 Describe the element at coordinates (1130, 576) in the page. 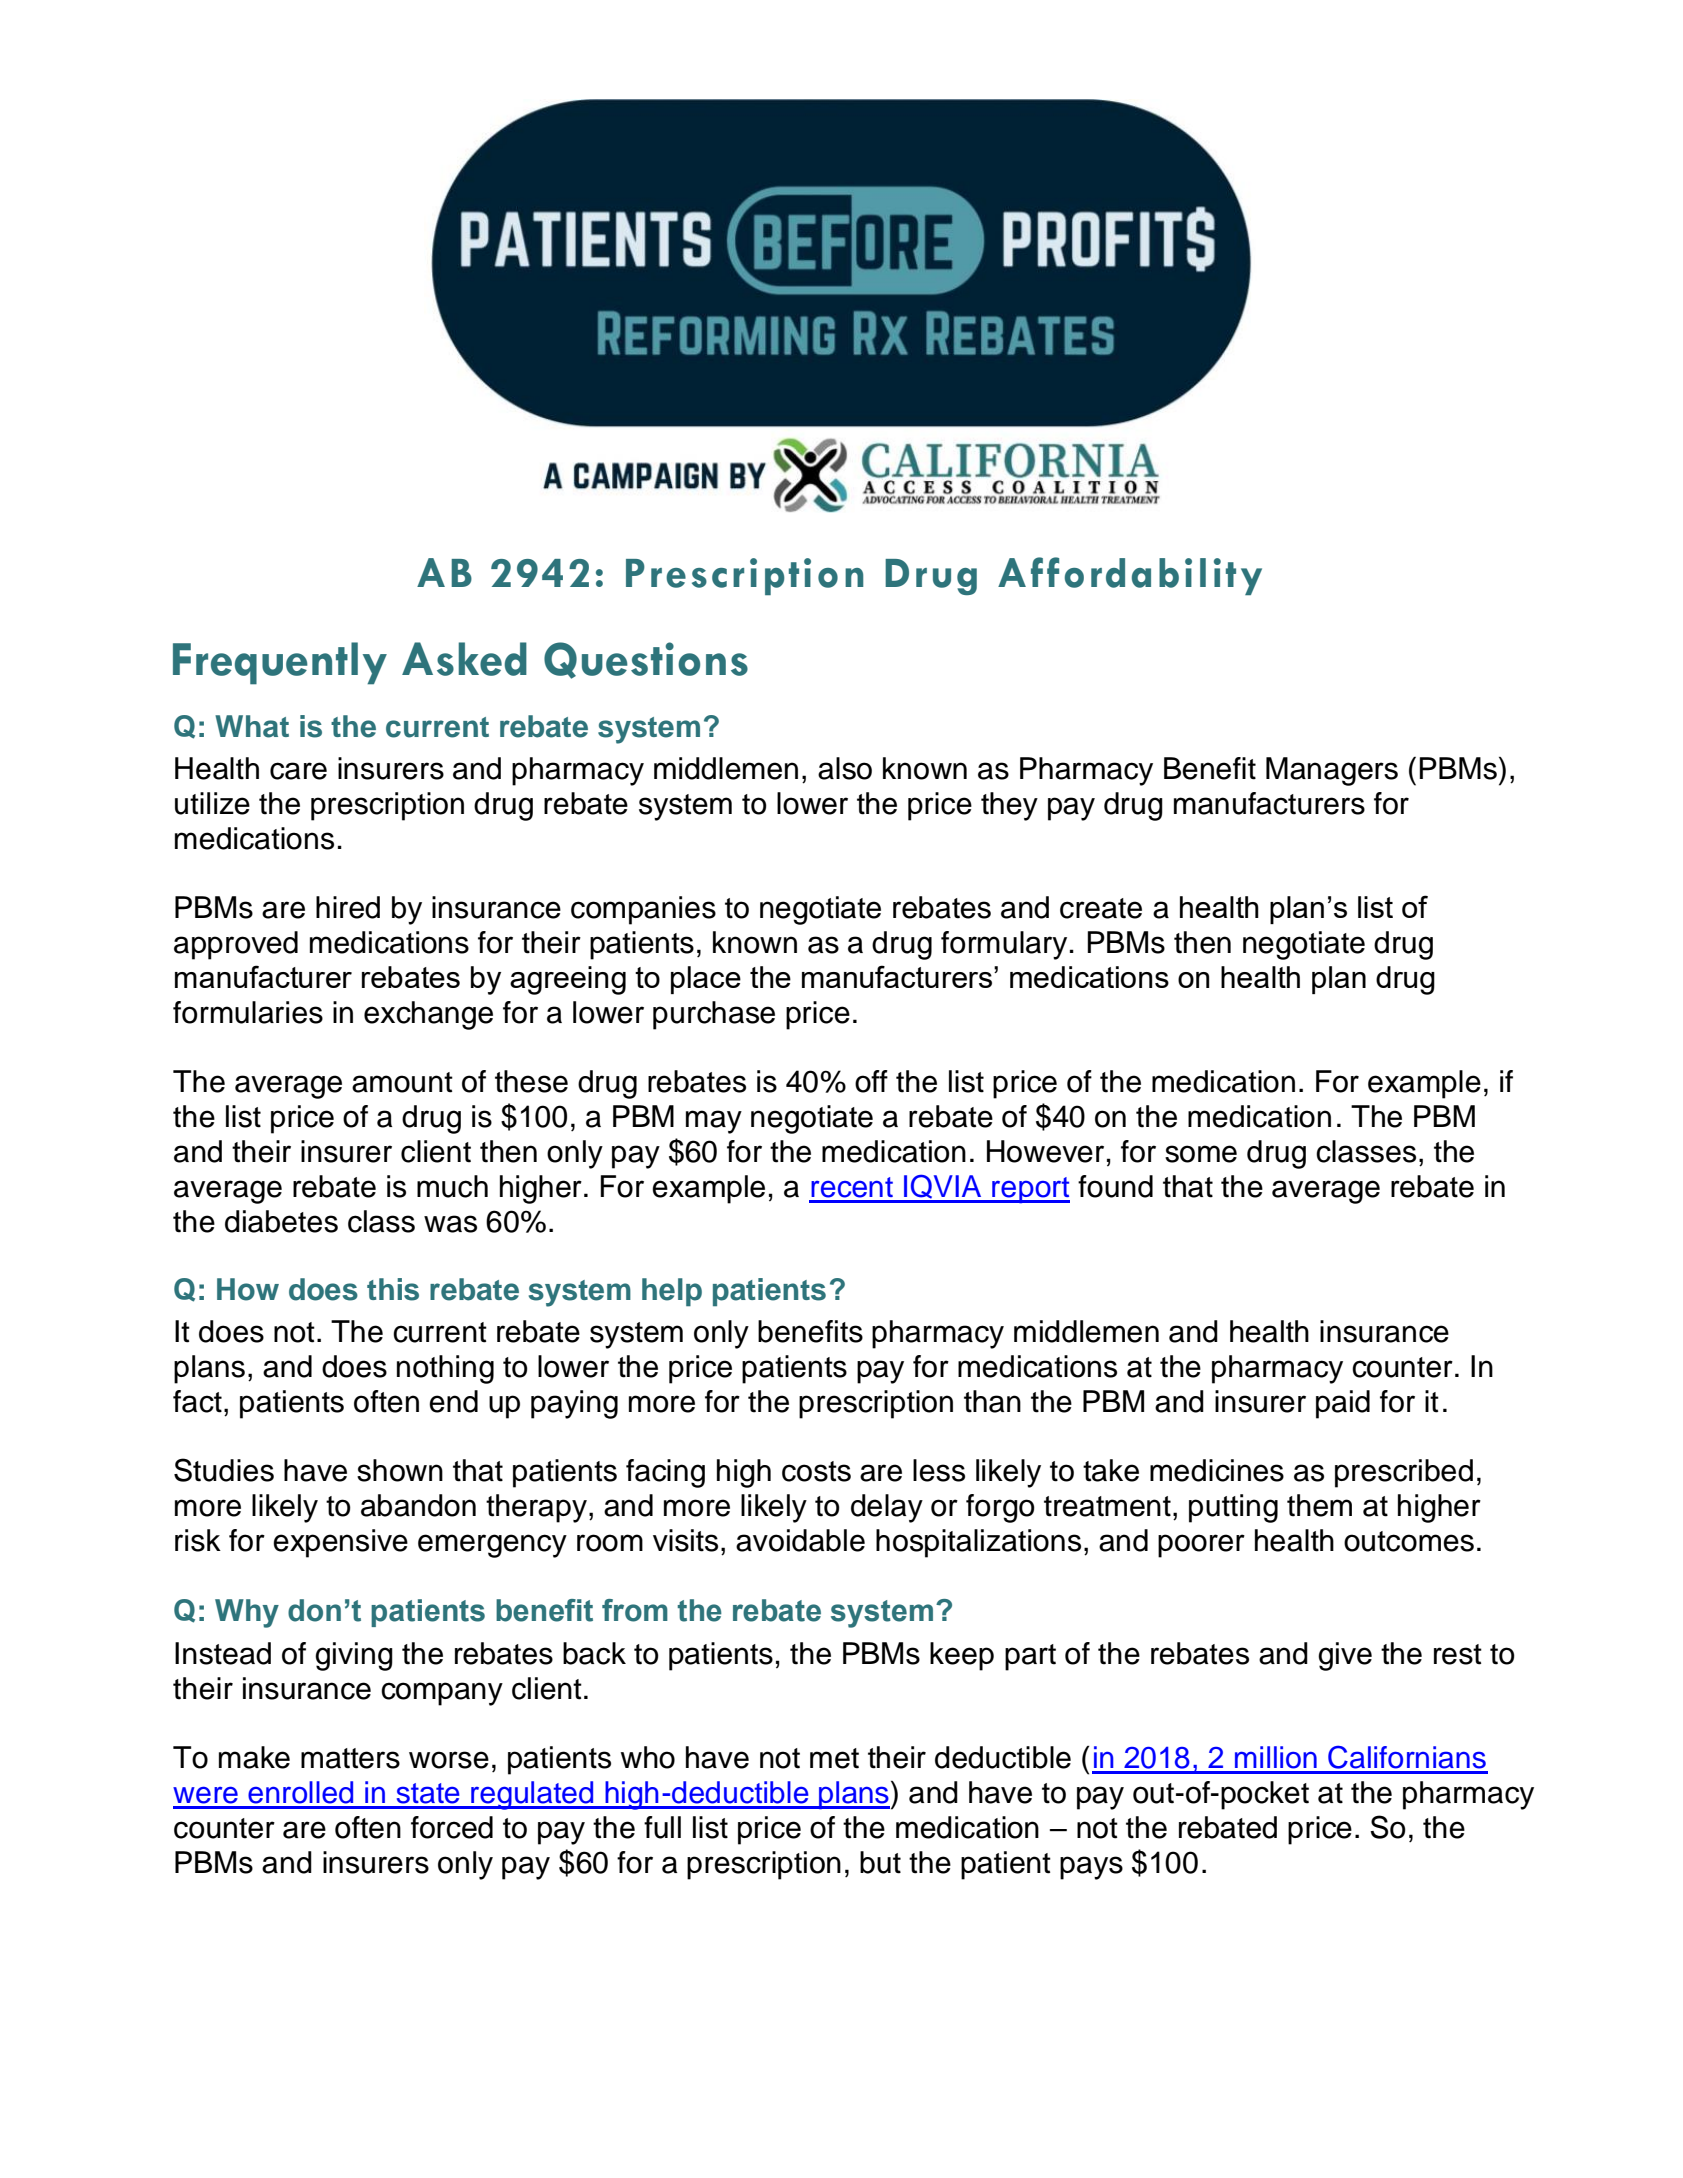

I see `Affordability` at that location.
